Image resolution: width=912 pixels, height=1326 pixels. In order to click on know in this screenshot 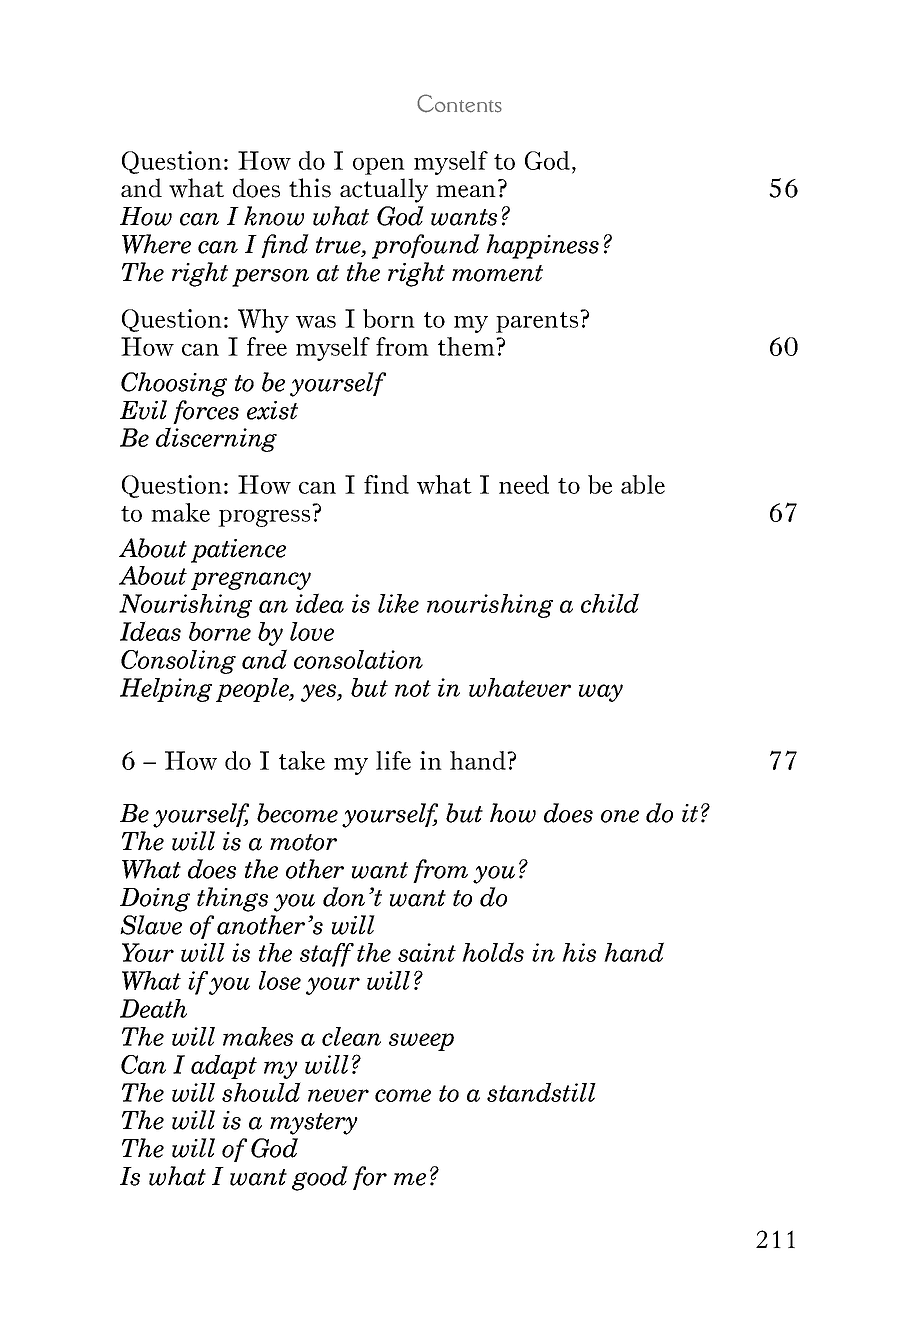, I will do `click(274, 216)`.
